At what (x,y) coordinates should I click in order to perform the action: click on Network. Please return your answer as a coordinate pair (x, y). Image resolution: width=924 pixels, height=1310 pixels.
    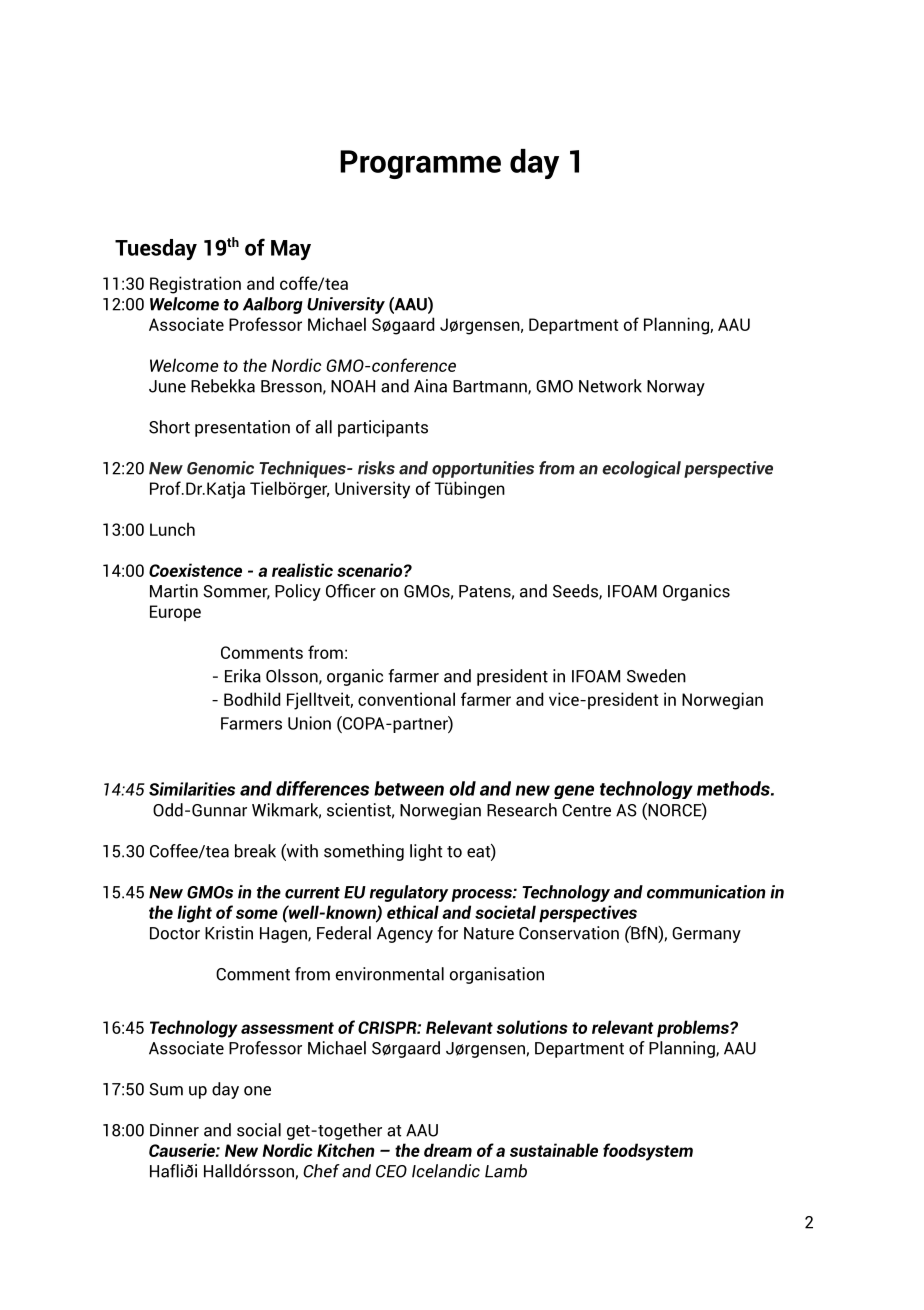
    Looking at the image, I should click on (610, 386).
